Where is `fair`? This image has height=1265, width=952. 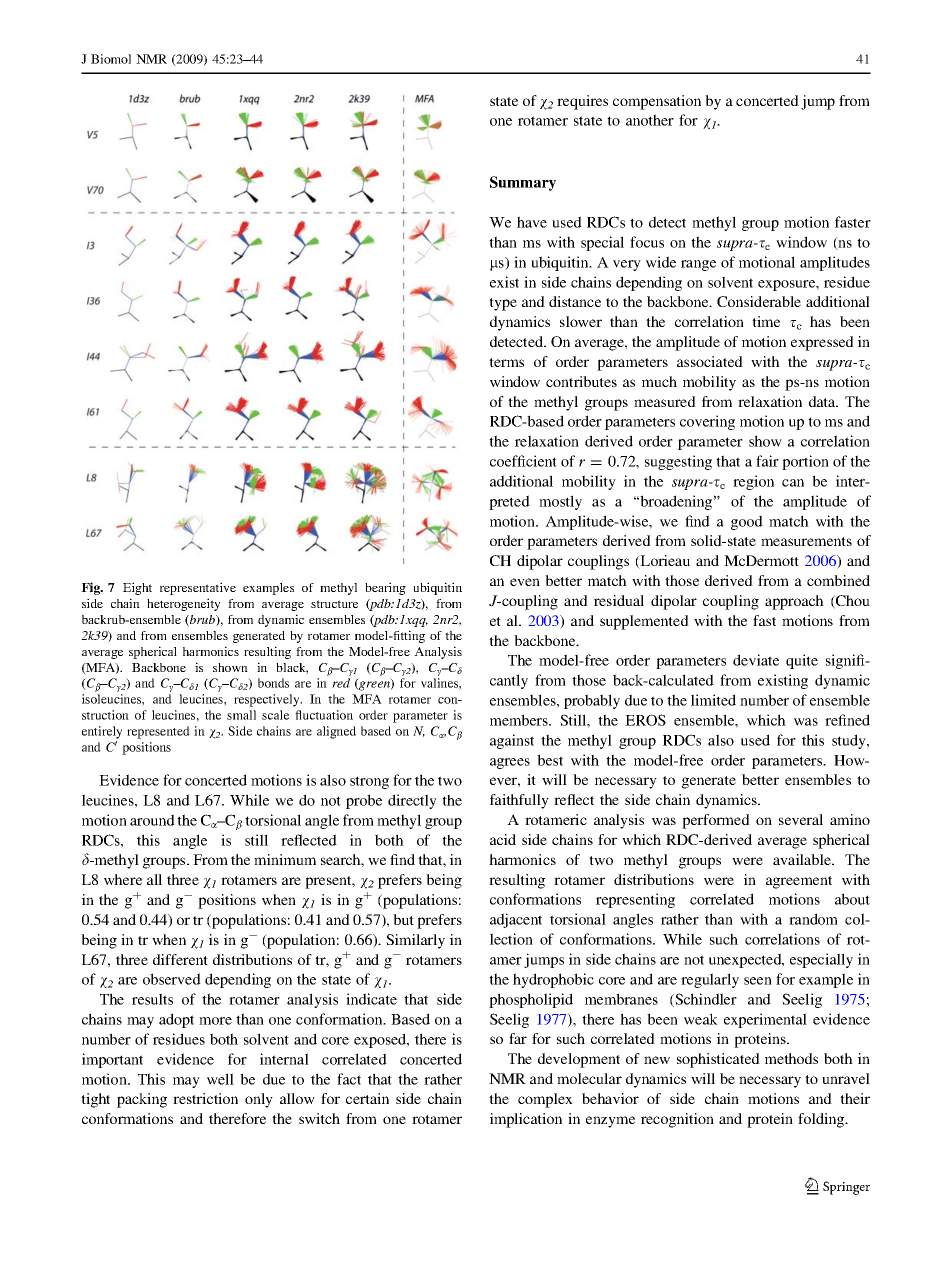 fair is located at coordinates (767, 461).
